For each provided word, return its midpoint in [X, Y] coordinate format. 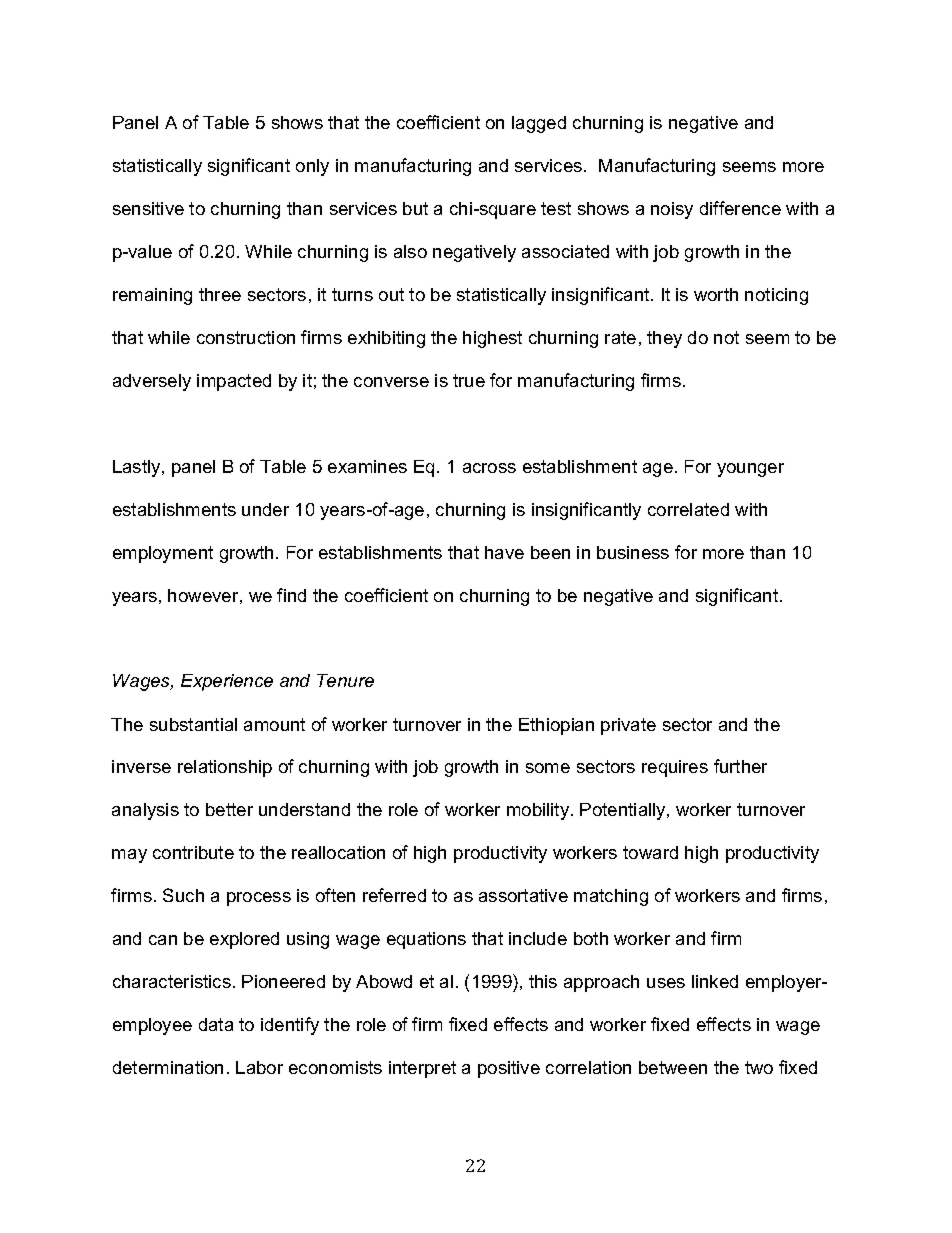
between [673, 1067]
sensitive [148, 208]
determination [168, 1067]
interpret [422, 1069]
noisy [672, 210]
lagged [539, 124]
